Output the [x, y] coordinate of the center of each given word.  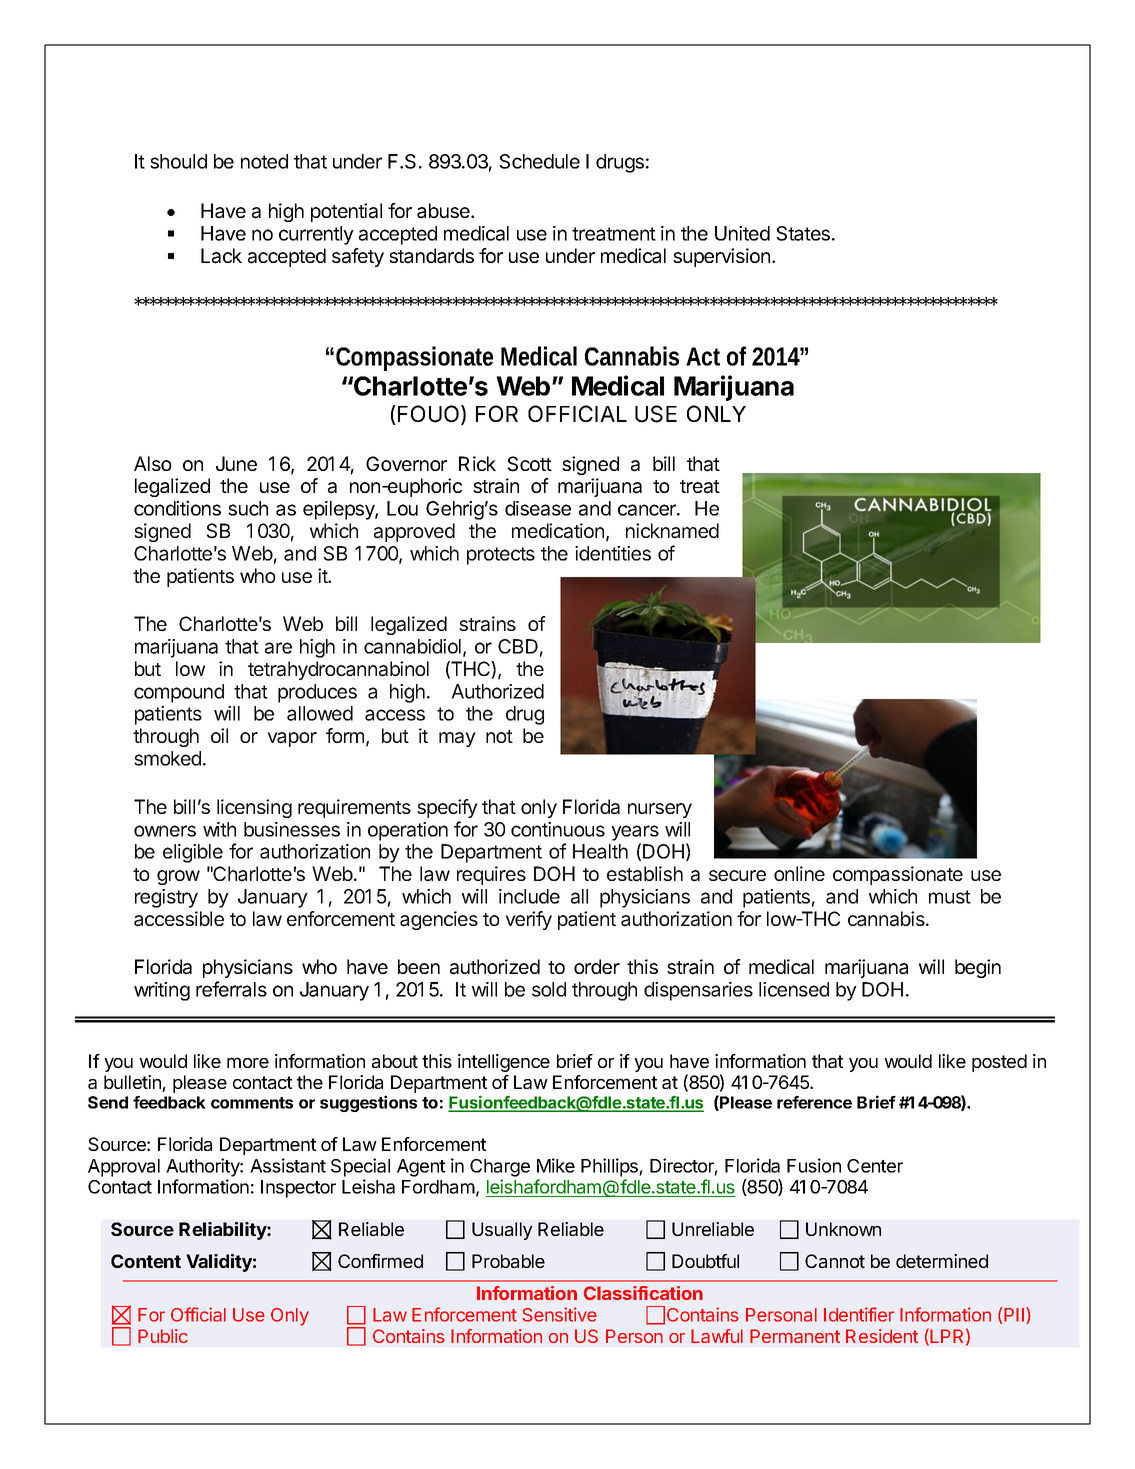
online [799, 873]
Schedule [539, 161]
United [742, 233]
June [236, 463]
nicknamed [672, 531]
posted [999, 1063]
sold [549, 989]
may [457, 739]
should [178, 161]
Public [163, 1336]
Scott [529, 464]
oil [219, 735]
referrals [231, 989]
